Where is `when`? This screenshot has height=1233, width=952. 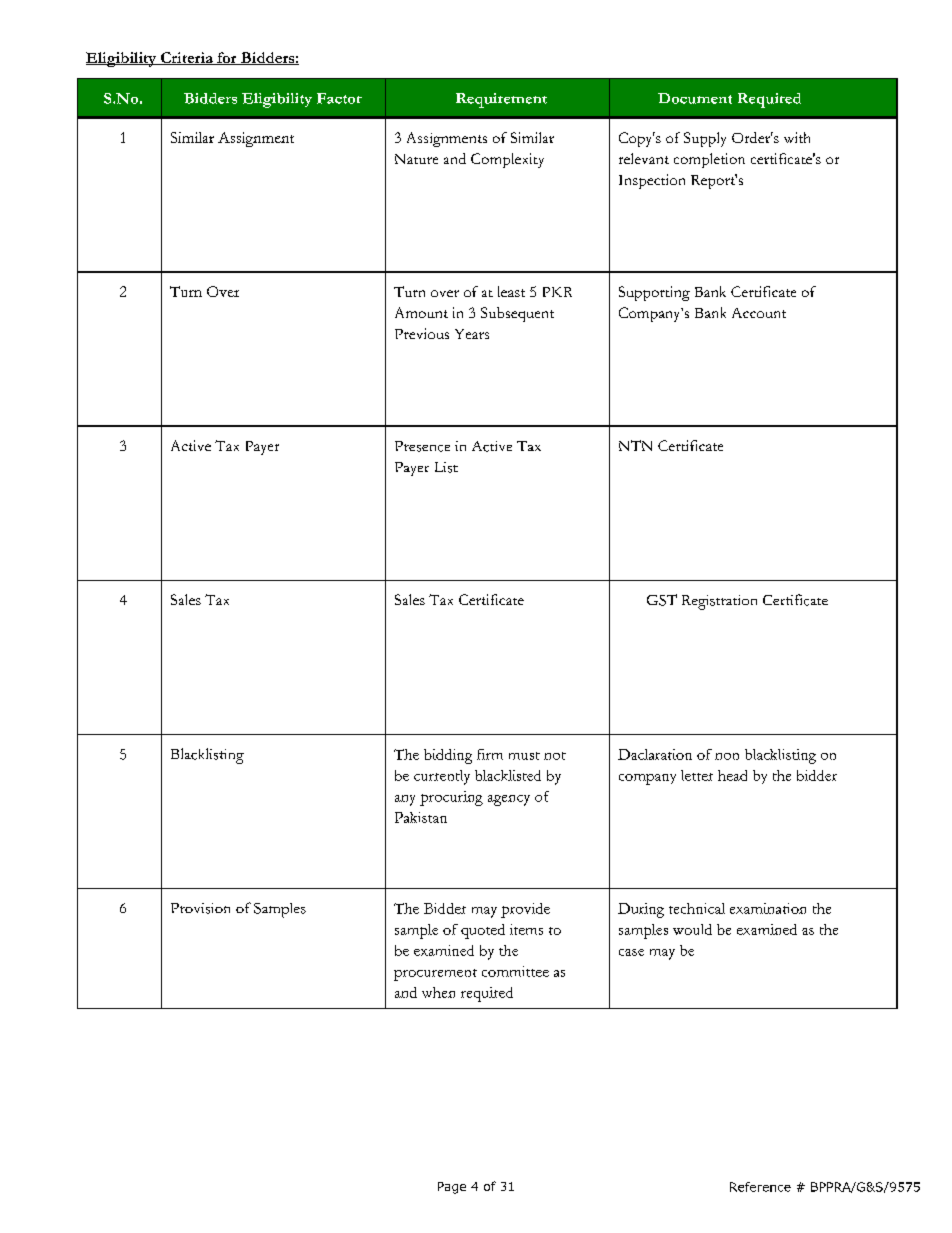 when is located at coordinates (438, 992).
